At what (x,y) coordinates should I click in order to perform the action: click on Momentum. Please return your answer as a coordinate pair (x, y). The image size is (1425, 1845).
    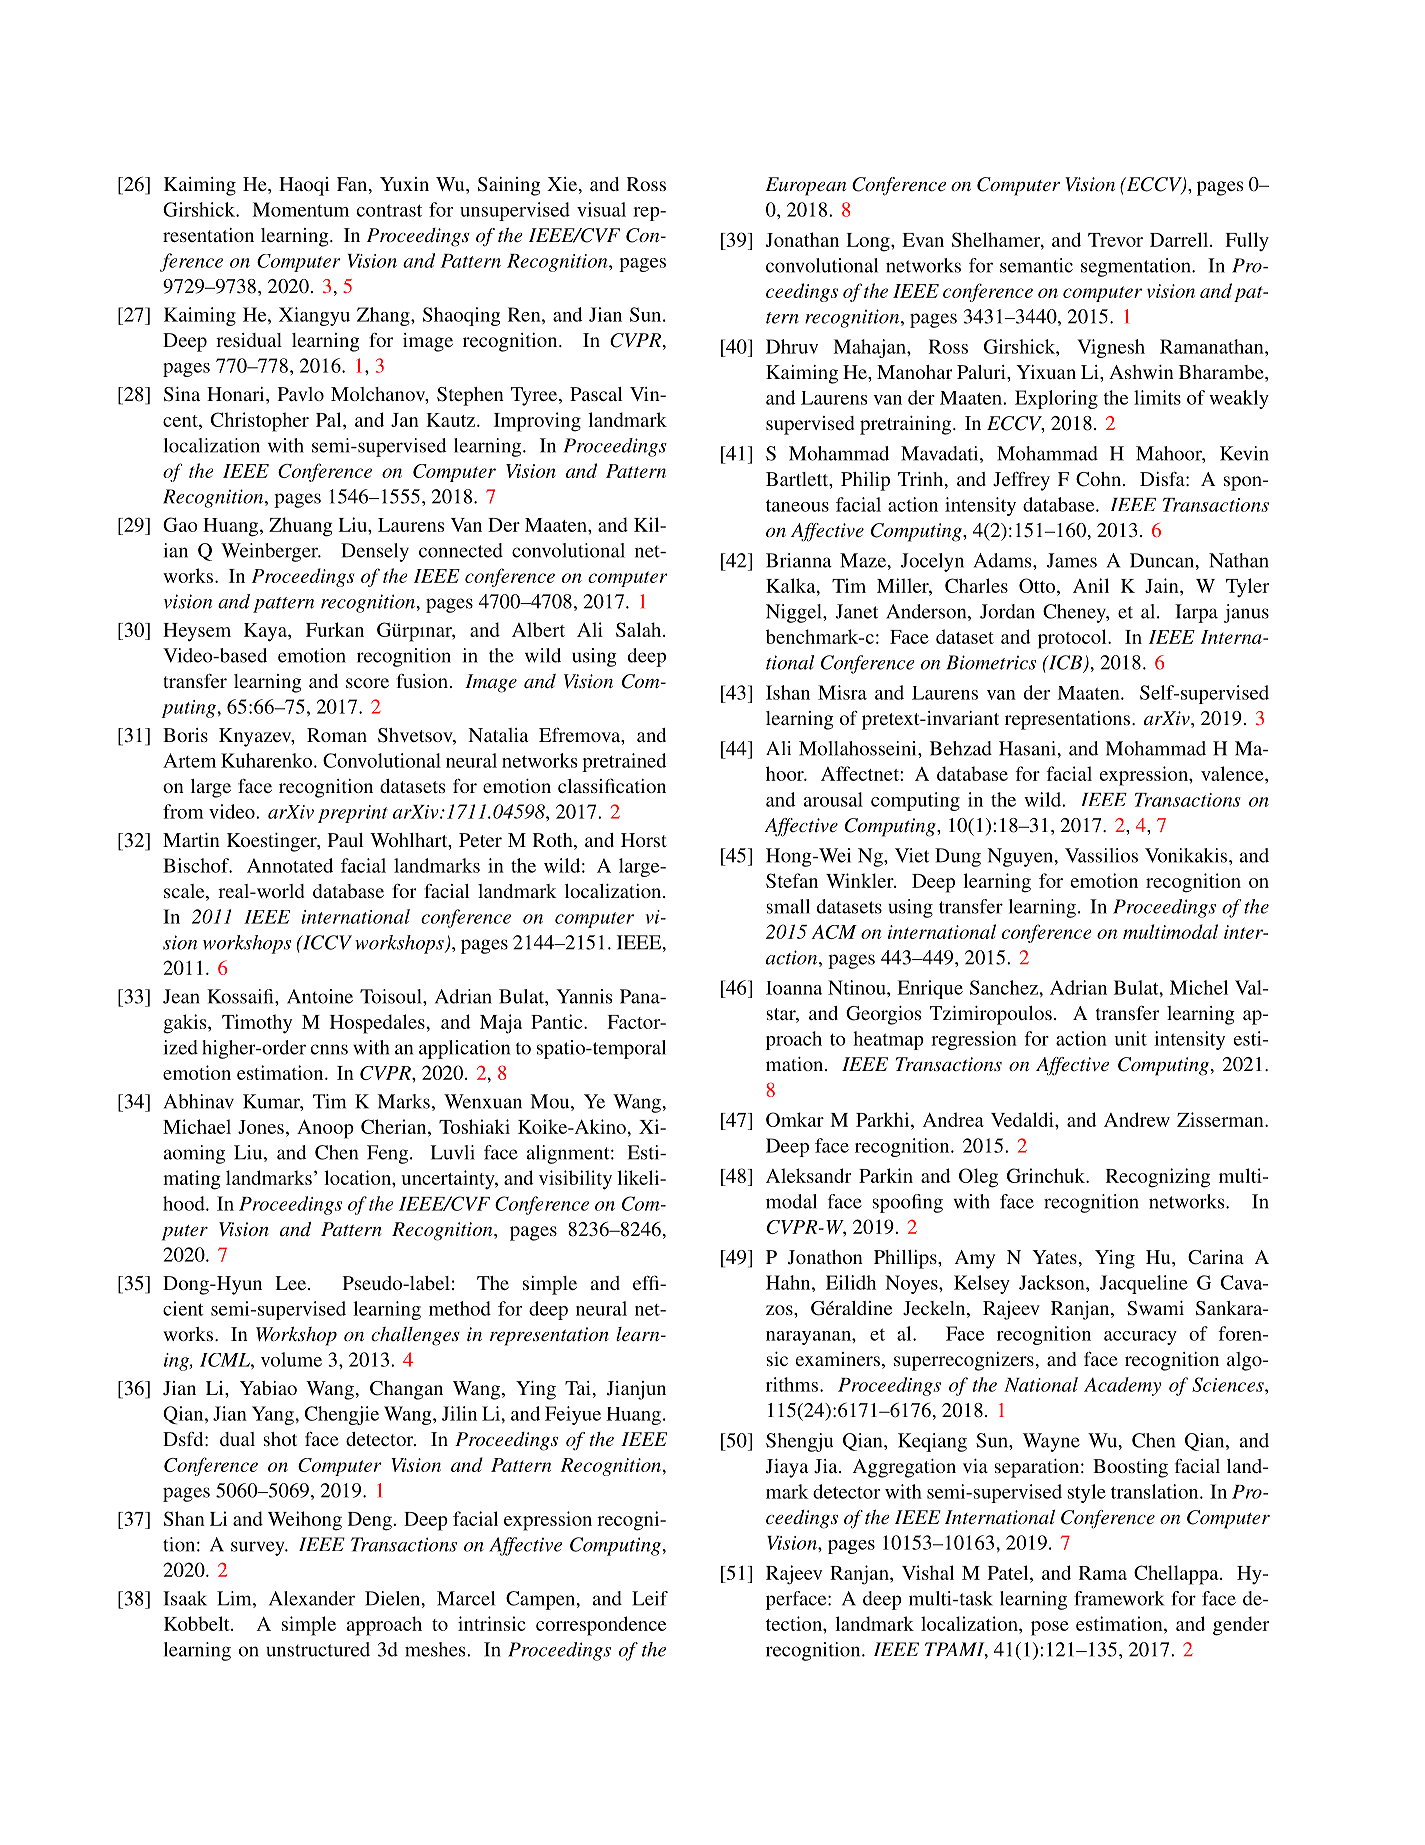
    Looking at the image, I should click on (300, 209).
